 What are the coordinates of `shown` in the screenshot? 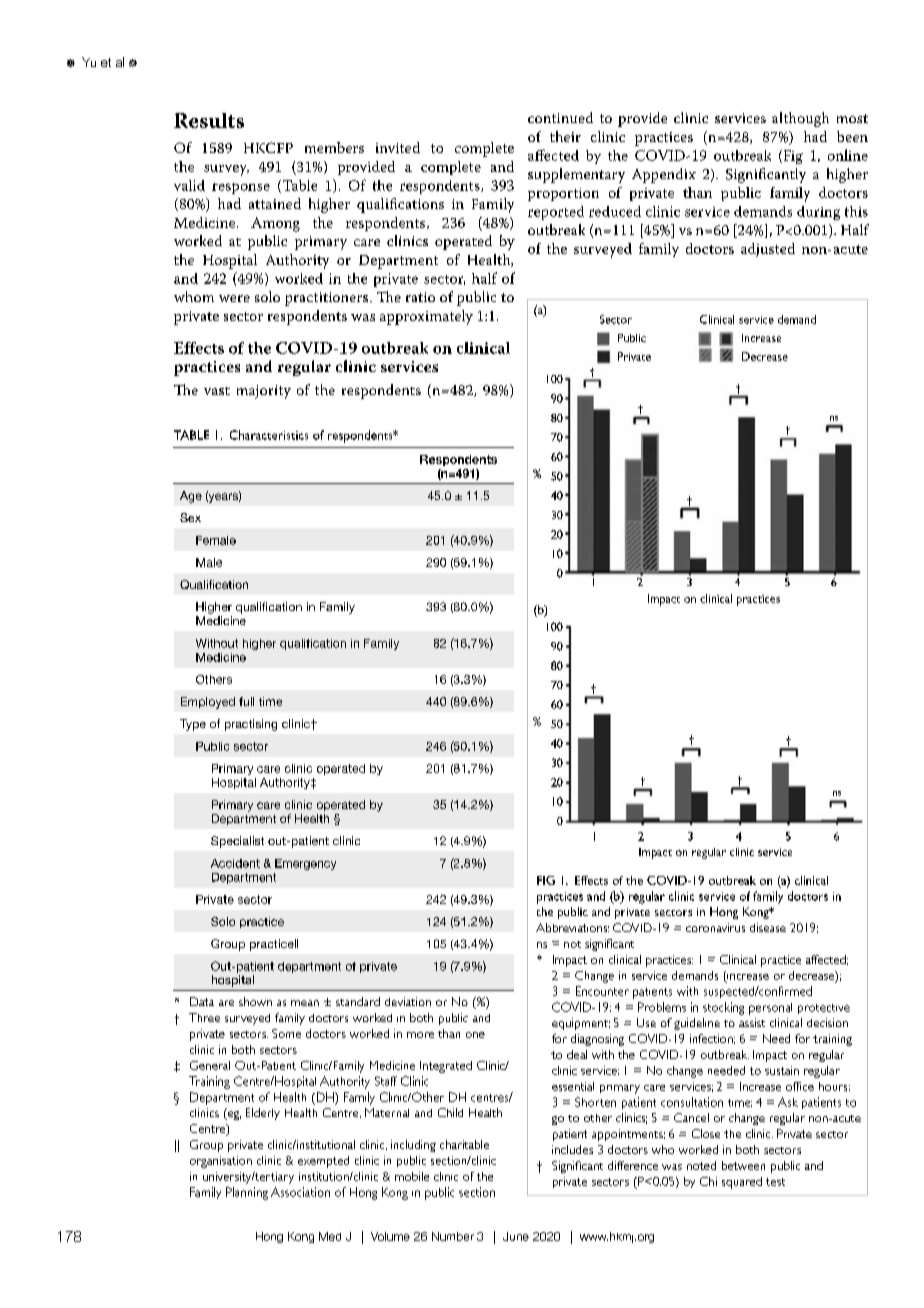 It's located at (255, 1001).
